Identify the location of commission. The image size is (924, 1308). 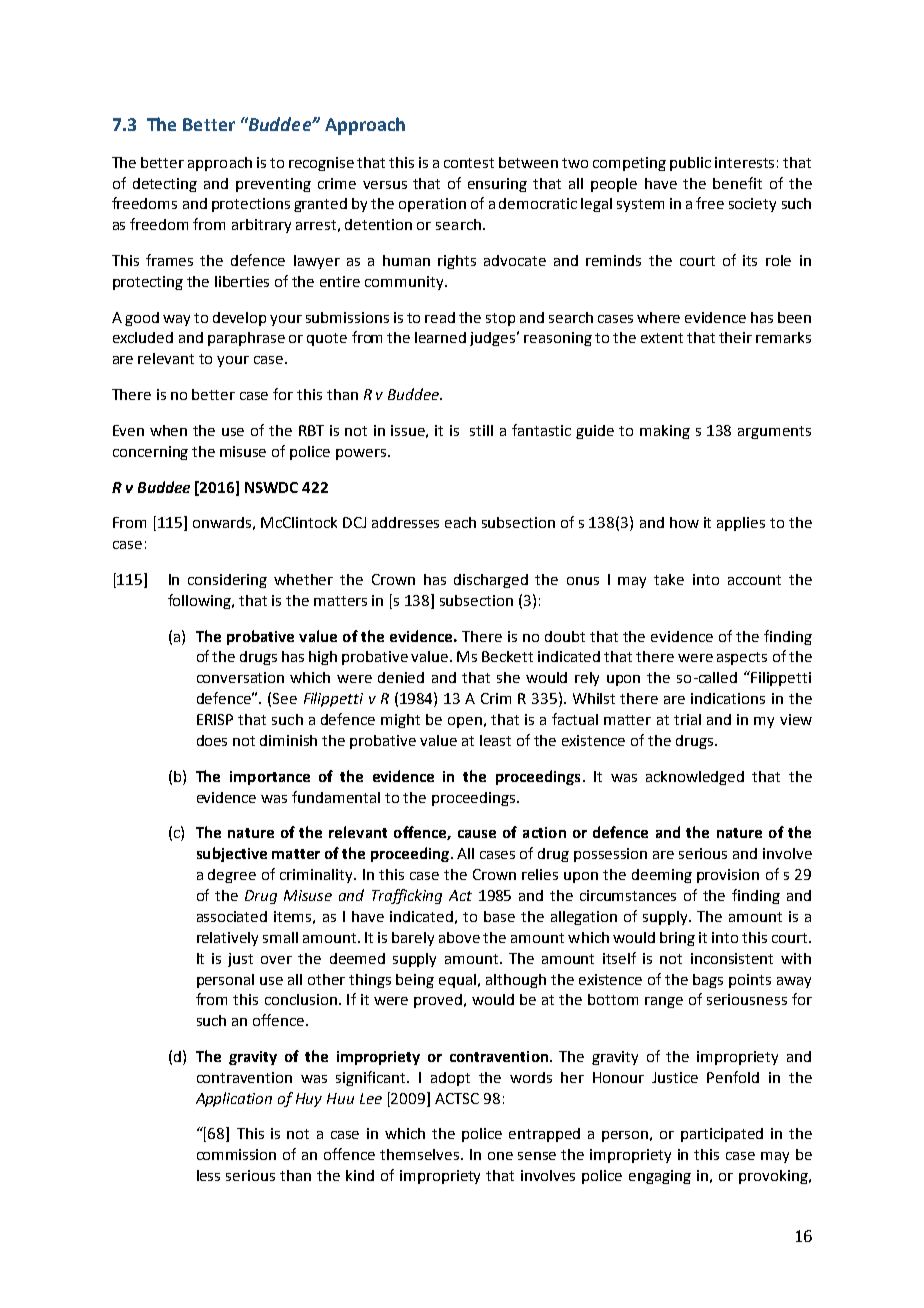
(236, 1154).
